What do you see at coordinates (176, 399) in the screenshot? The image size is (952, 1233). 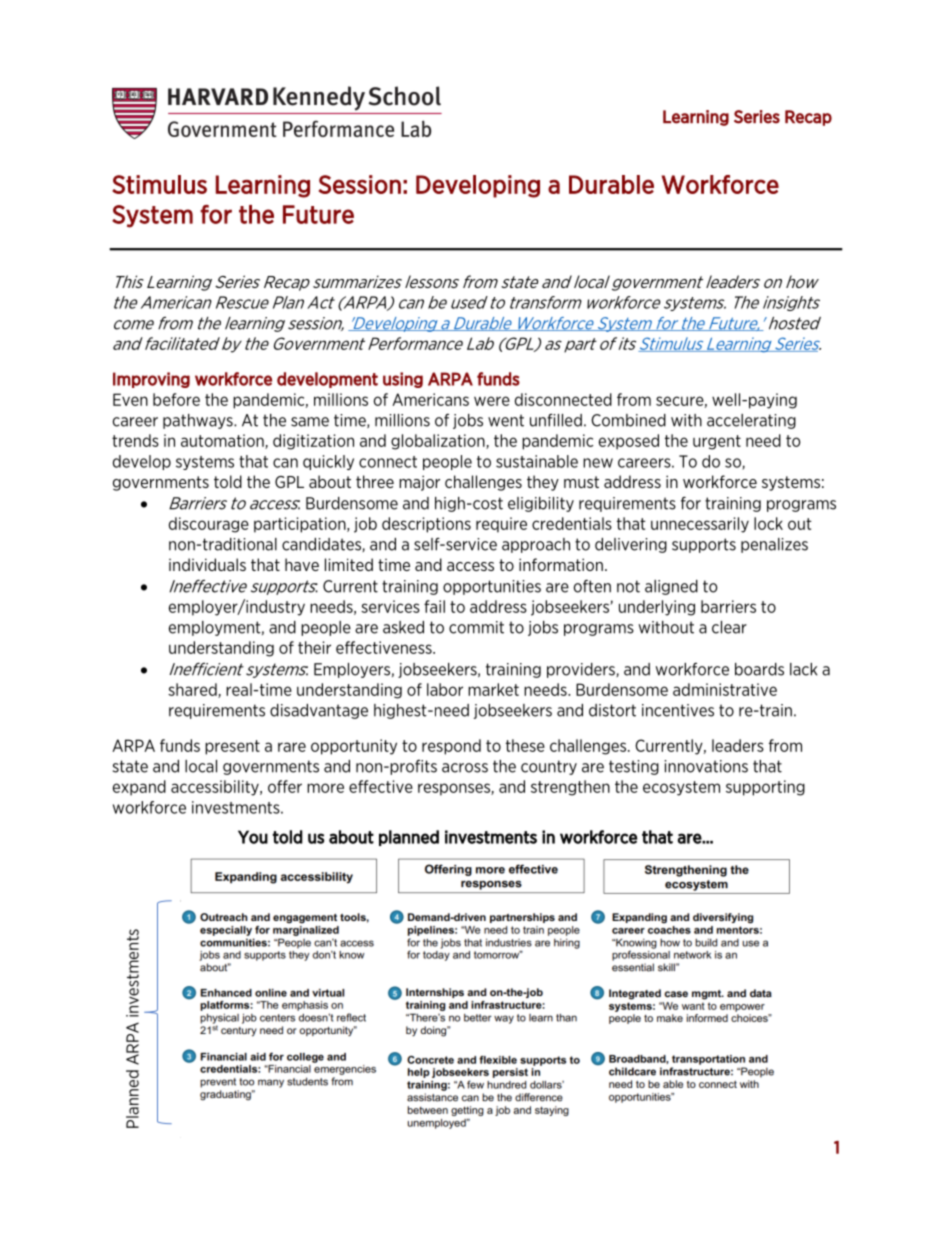 I see `before` at bounding box center [176, 399].
